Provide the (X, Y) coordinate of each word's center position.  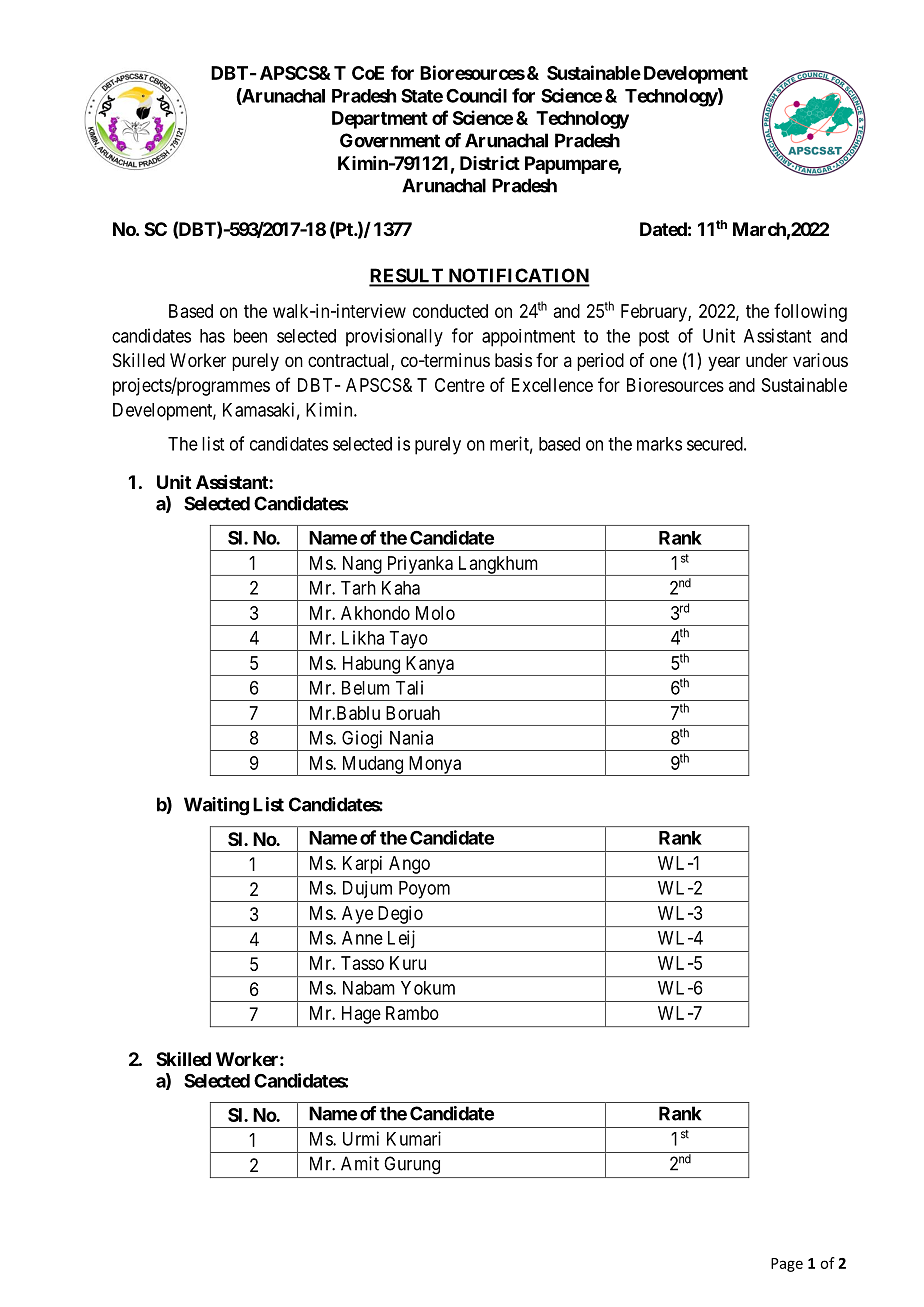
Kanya (429, 666)
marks (659, 444)
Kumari (414, 1138)
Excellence (552, 385)
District (490, 163)
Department (380, 120)
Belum (366, 688)
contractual (350, 361)
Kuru (408, 963)
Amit (360, 1163)
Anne (362, 938)
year (724, 363)
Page (787, 1265)
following (810, 312)
